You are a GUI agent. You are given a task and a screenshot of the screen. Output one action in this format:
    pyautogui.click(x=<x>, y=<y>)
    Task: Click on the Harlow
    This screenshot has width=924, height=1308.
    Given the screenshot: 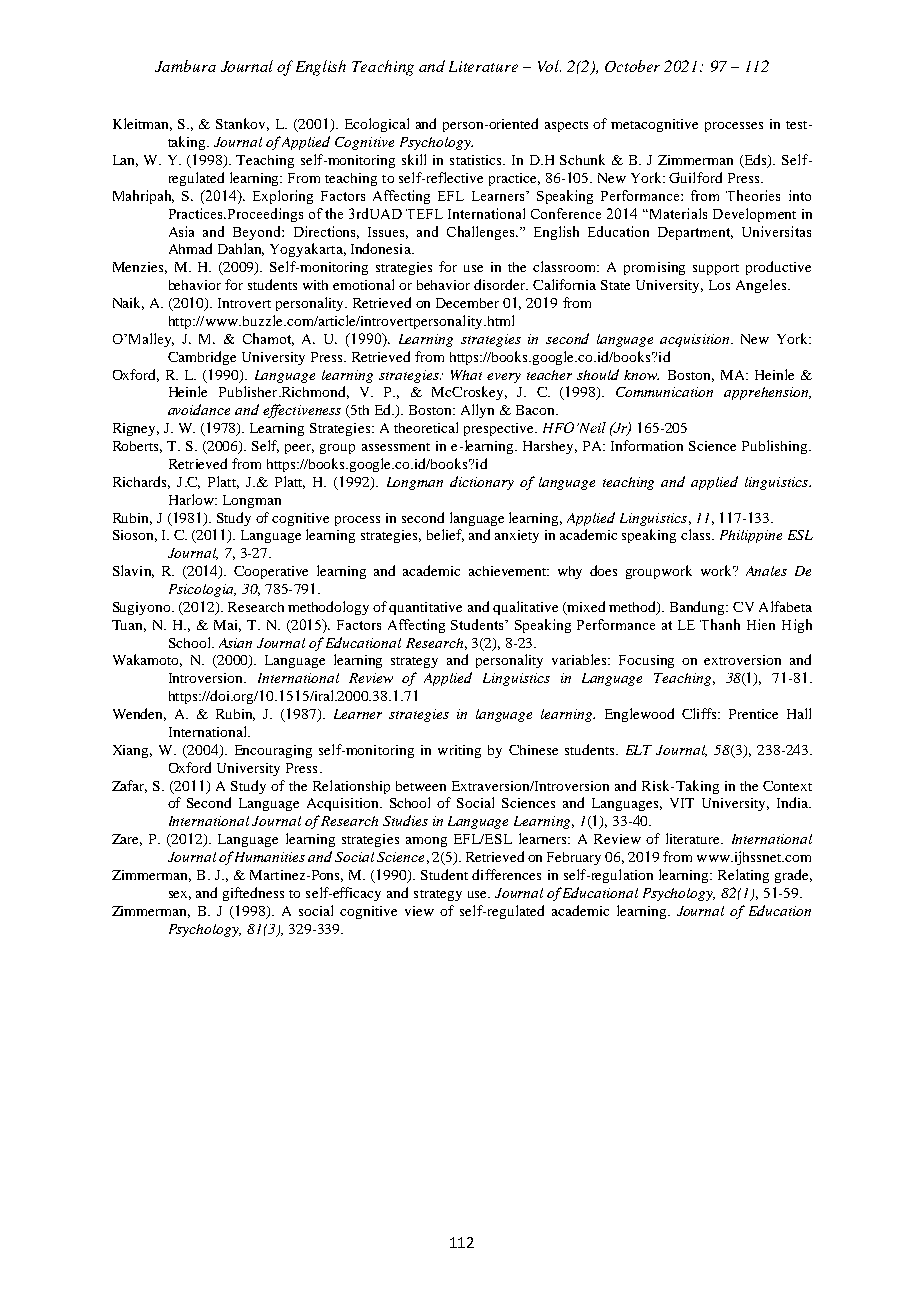 What is the action you would take?
    pyautogui.click(x=192, y=499)
